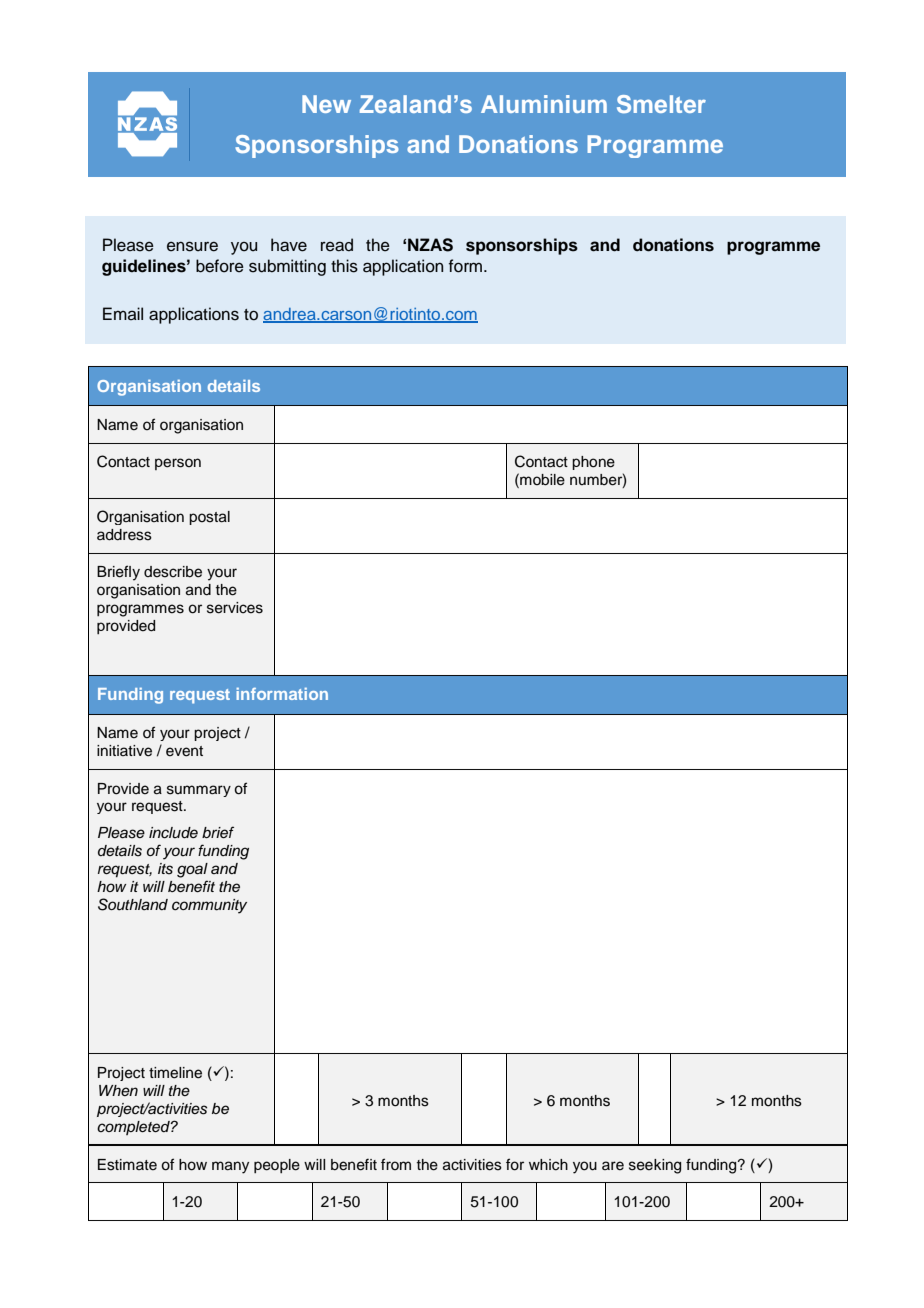 The height and width of the page is (1308, 924). What do you see at coordinates (199, 791) in the page?
I see `summary` at bounding box center [199, 791].
